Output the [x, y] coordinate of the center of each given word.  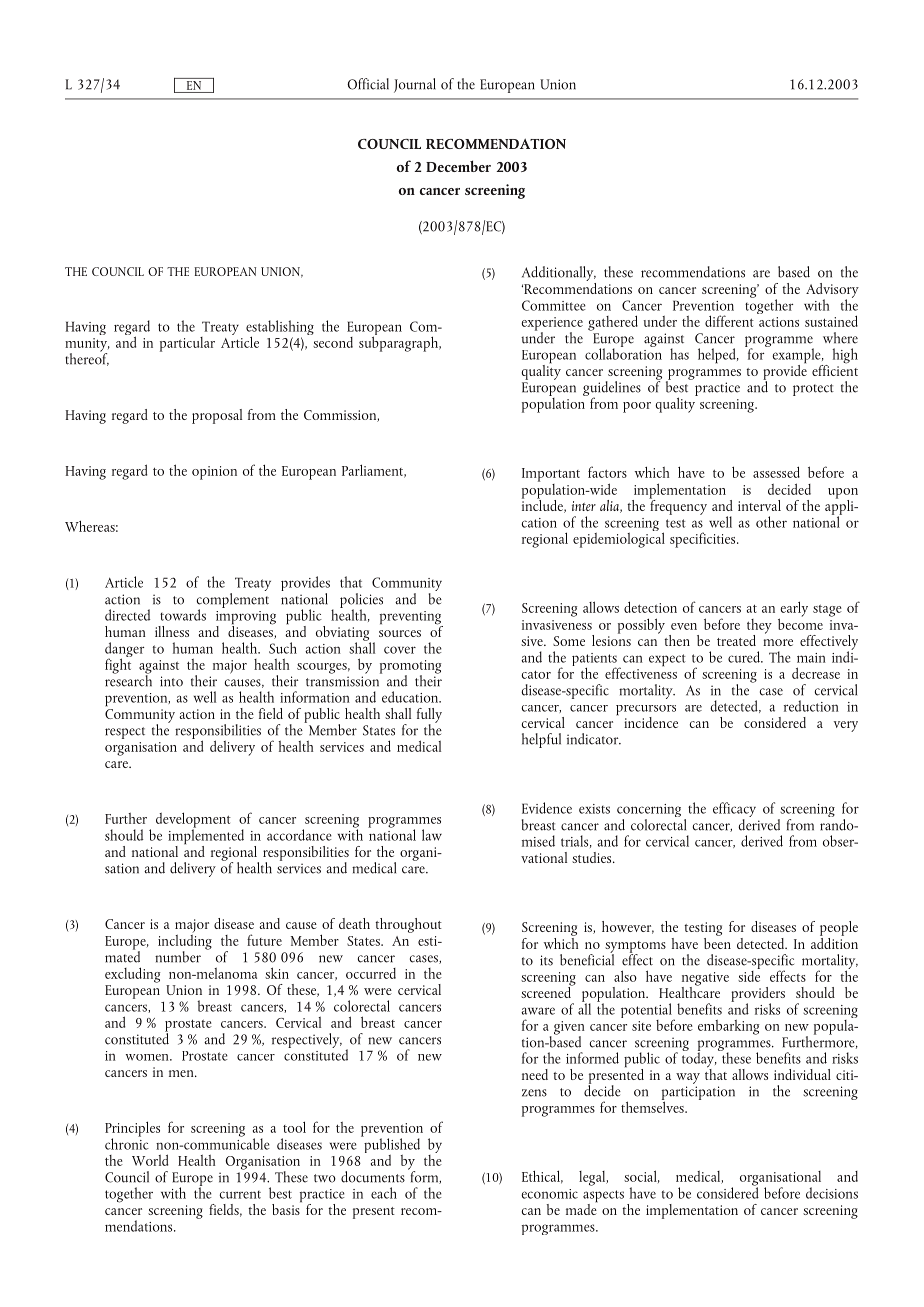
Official [368, 84]
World [150, 1160]
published [391, 1146]
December [458, 166]
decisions [832, 1193]
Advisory [832, 291]
